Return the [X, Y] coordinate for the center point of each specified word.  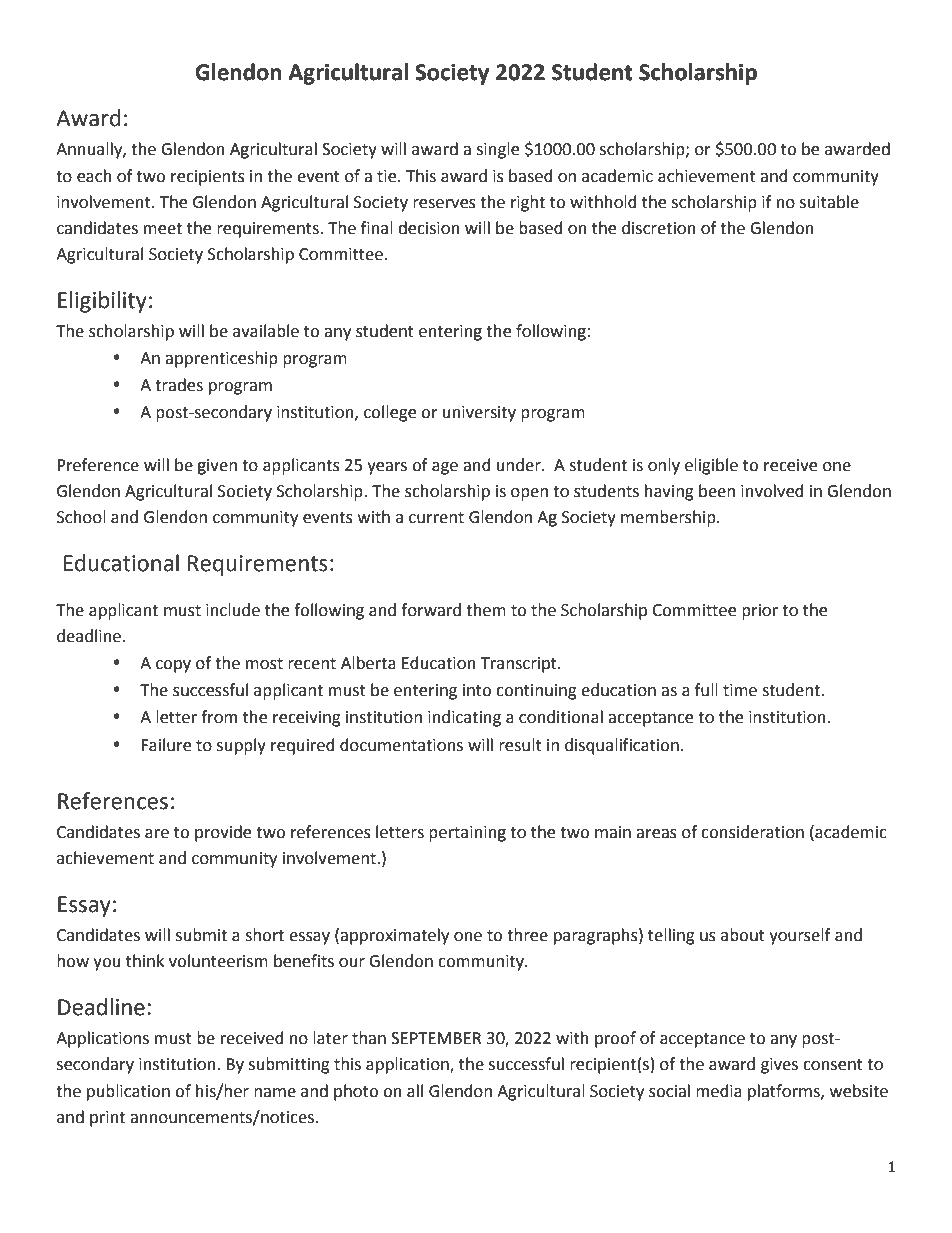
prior [760, 612]
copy [173, 666]
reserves [444, 204]
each [94, 176]
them [486, 610]
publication [128, 1092]
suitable [829, 202]
